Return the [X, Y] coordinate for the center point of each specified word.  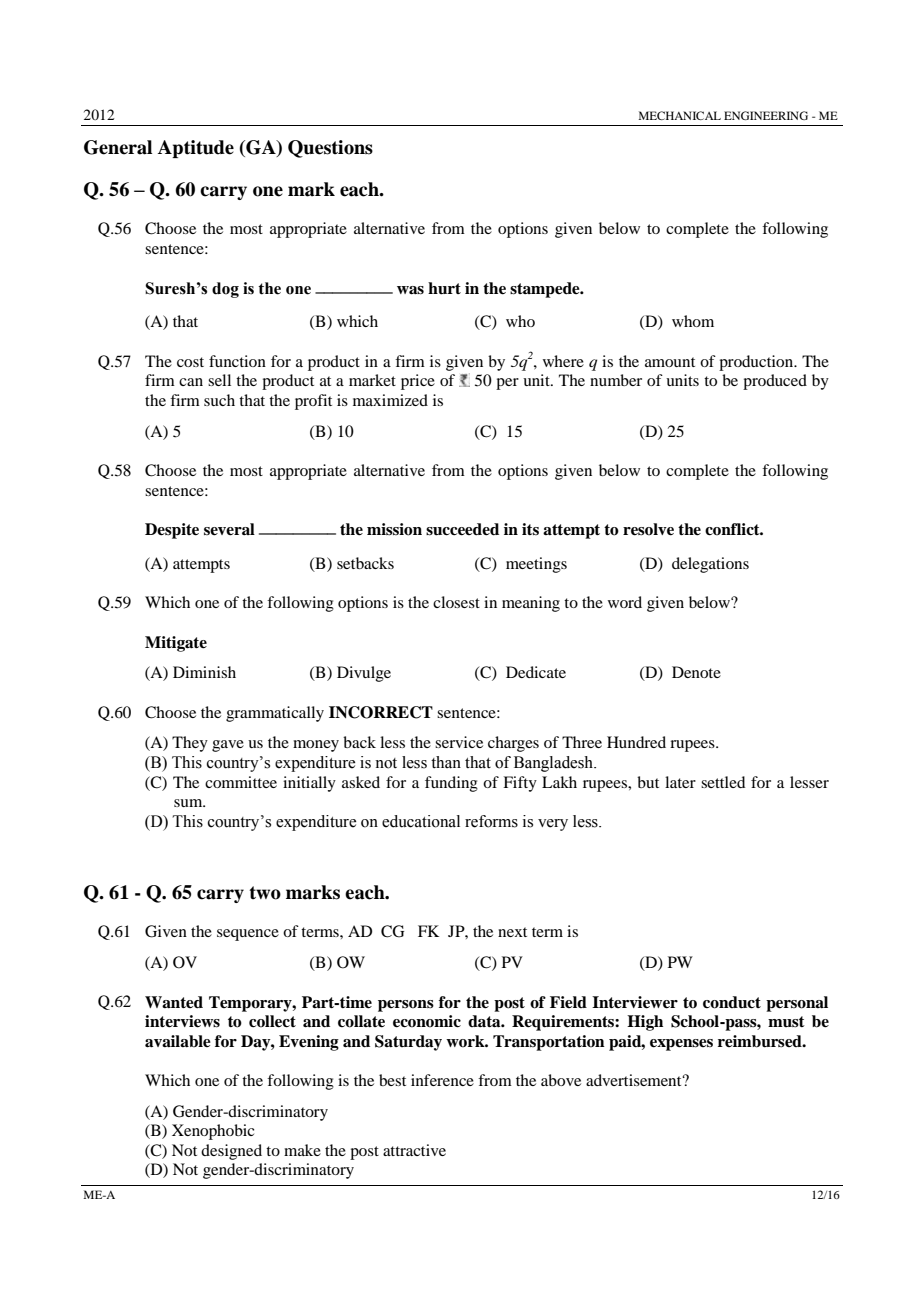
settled [723, 782]
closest [456, 602]
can [191, 382]
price [418, 382]
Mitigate [176, 644]
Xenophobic [213, 1132]
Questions [330, 149]
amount [670, 362]
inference [442, 1080]
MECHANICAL [680, 115]
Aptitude [196, 149]
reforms [491, 821]
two [265, 893]
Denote [696, 672]
